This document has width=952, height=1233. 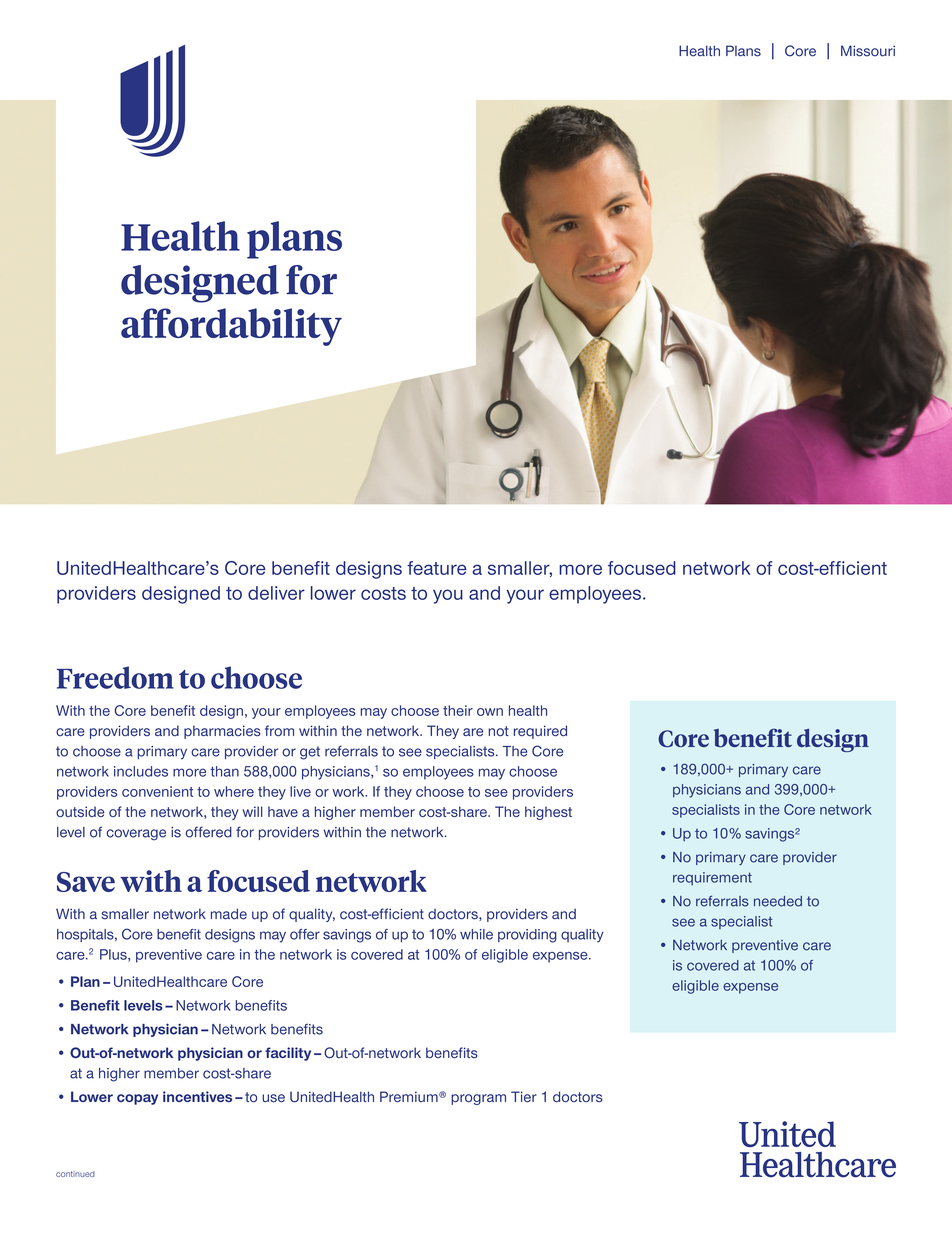 I want to click on copay, so click(x=137, y=1099).
